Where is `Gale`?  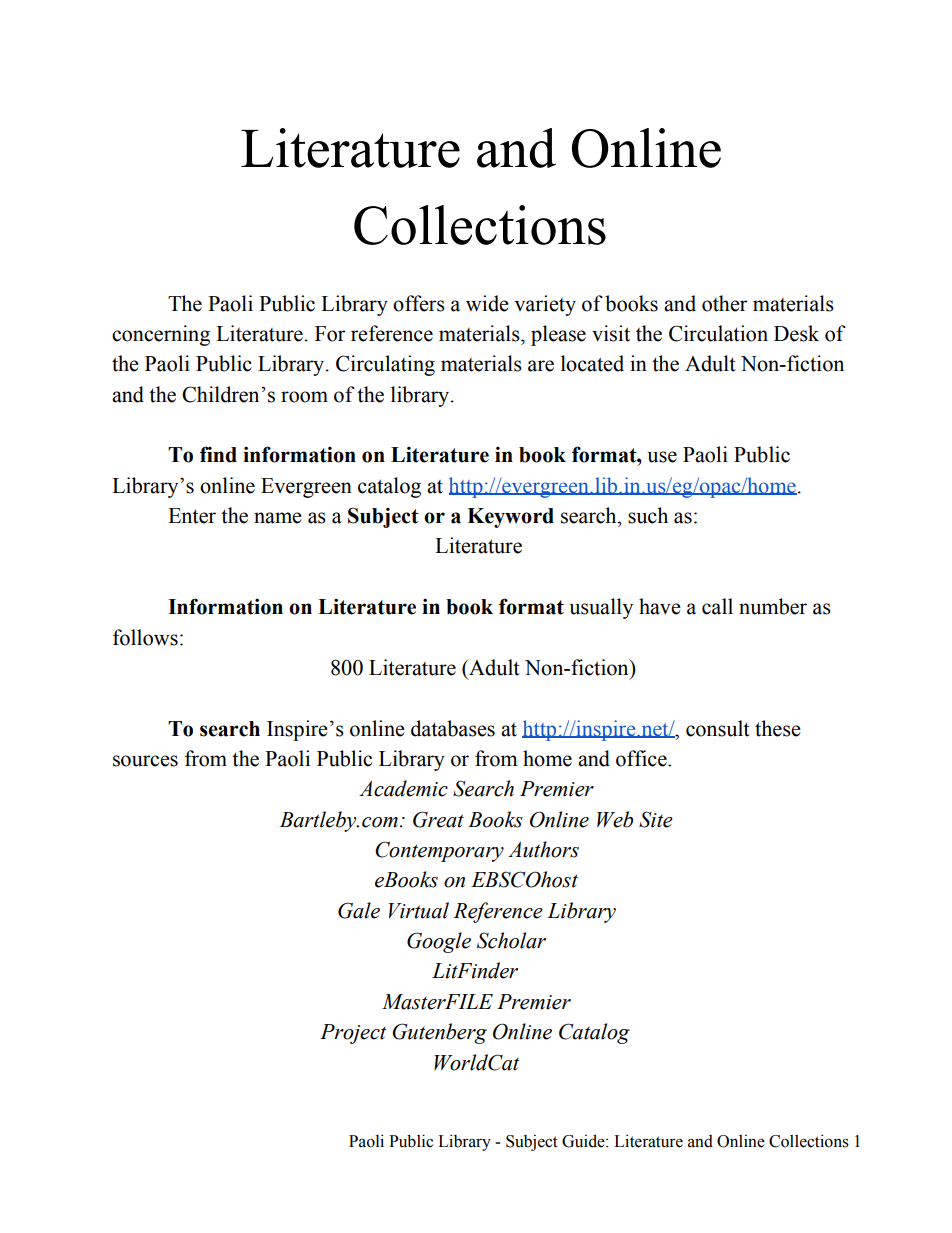 Gale is located at coordinates (359, 910).
